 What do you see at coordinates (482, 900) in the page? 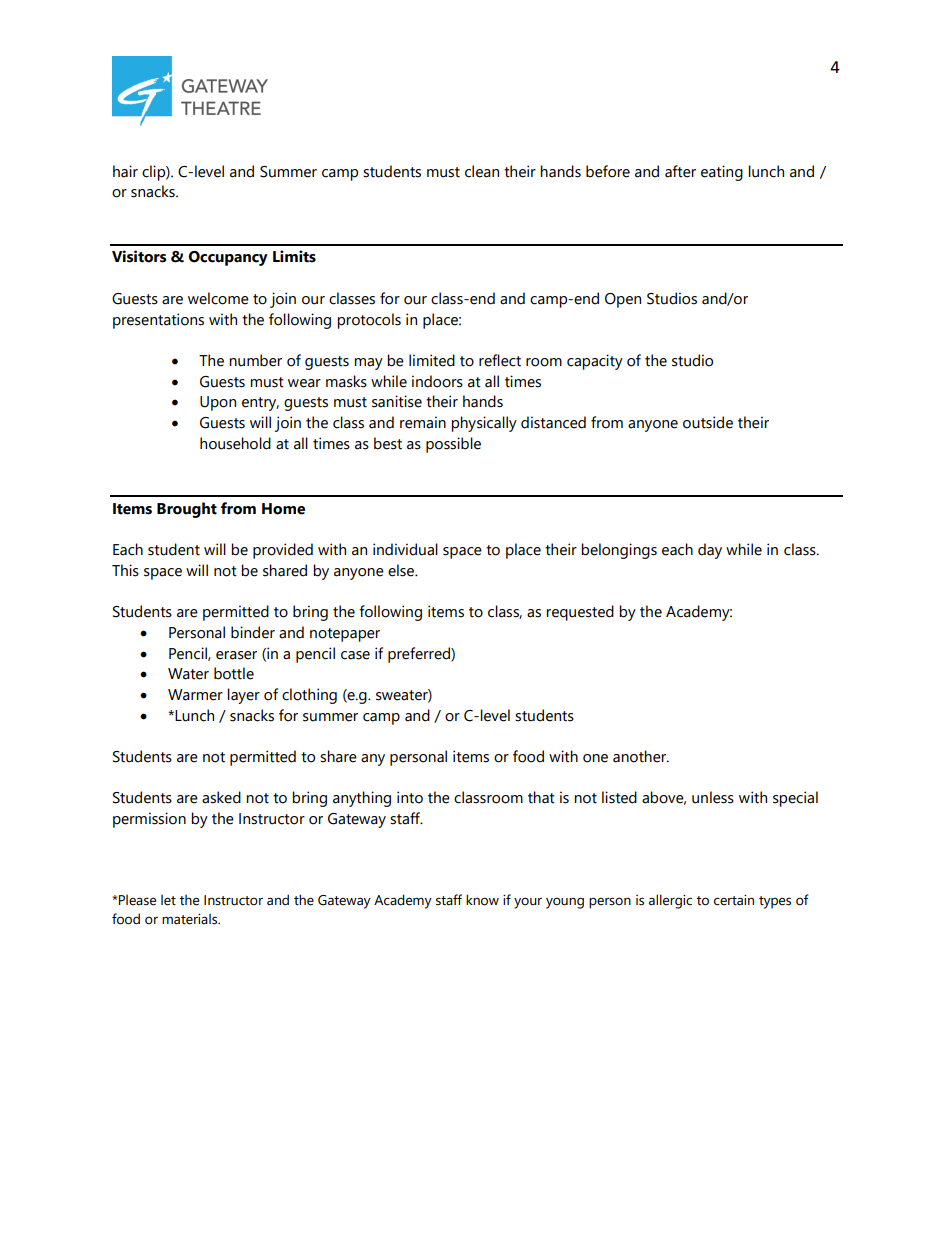
I see `know` at bounding box center [482, 900].
